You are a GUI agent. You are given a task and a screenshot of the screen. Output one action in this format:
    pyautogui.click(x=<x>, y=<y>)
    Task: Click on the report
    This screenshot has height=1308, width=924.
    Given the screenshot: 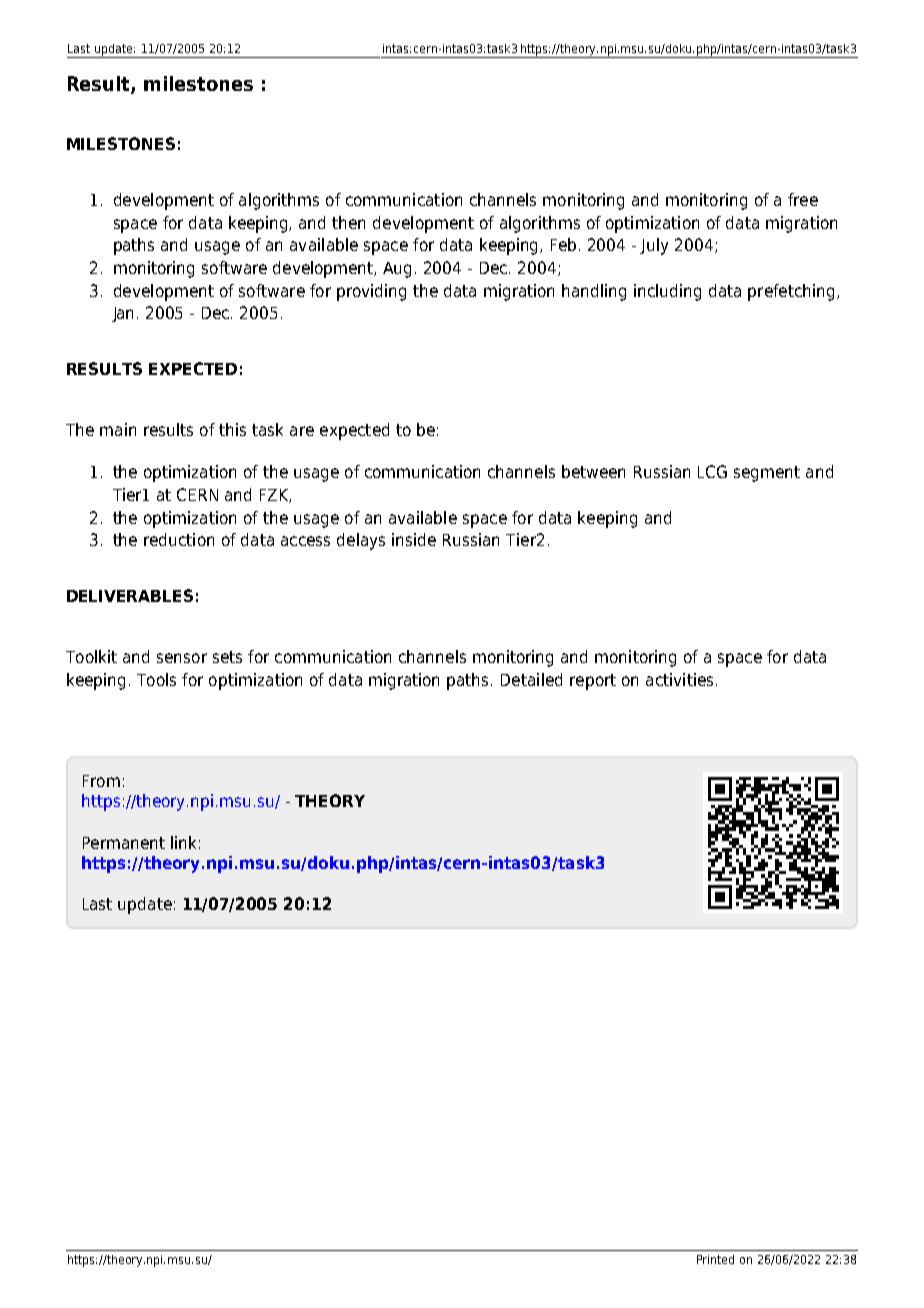 What is the action you would take?
    pyautogui.click(x=593, y=682)
